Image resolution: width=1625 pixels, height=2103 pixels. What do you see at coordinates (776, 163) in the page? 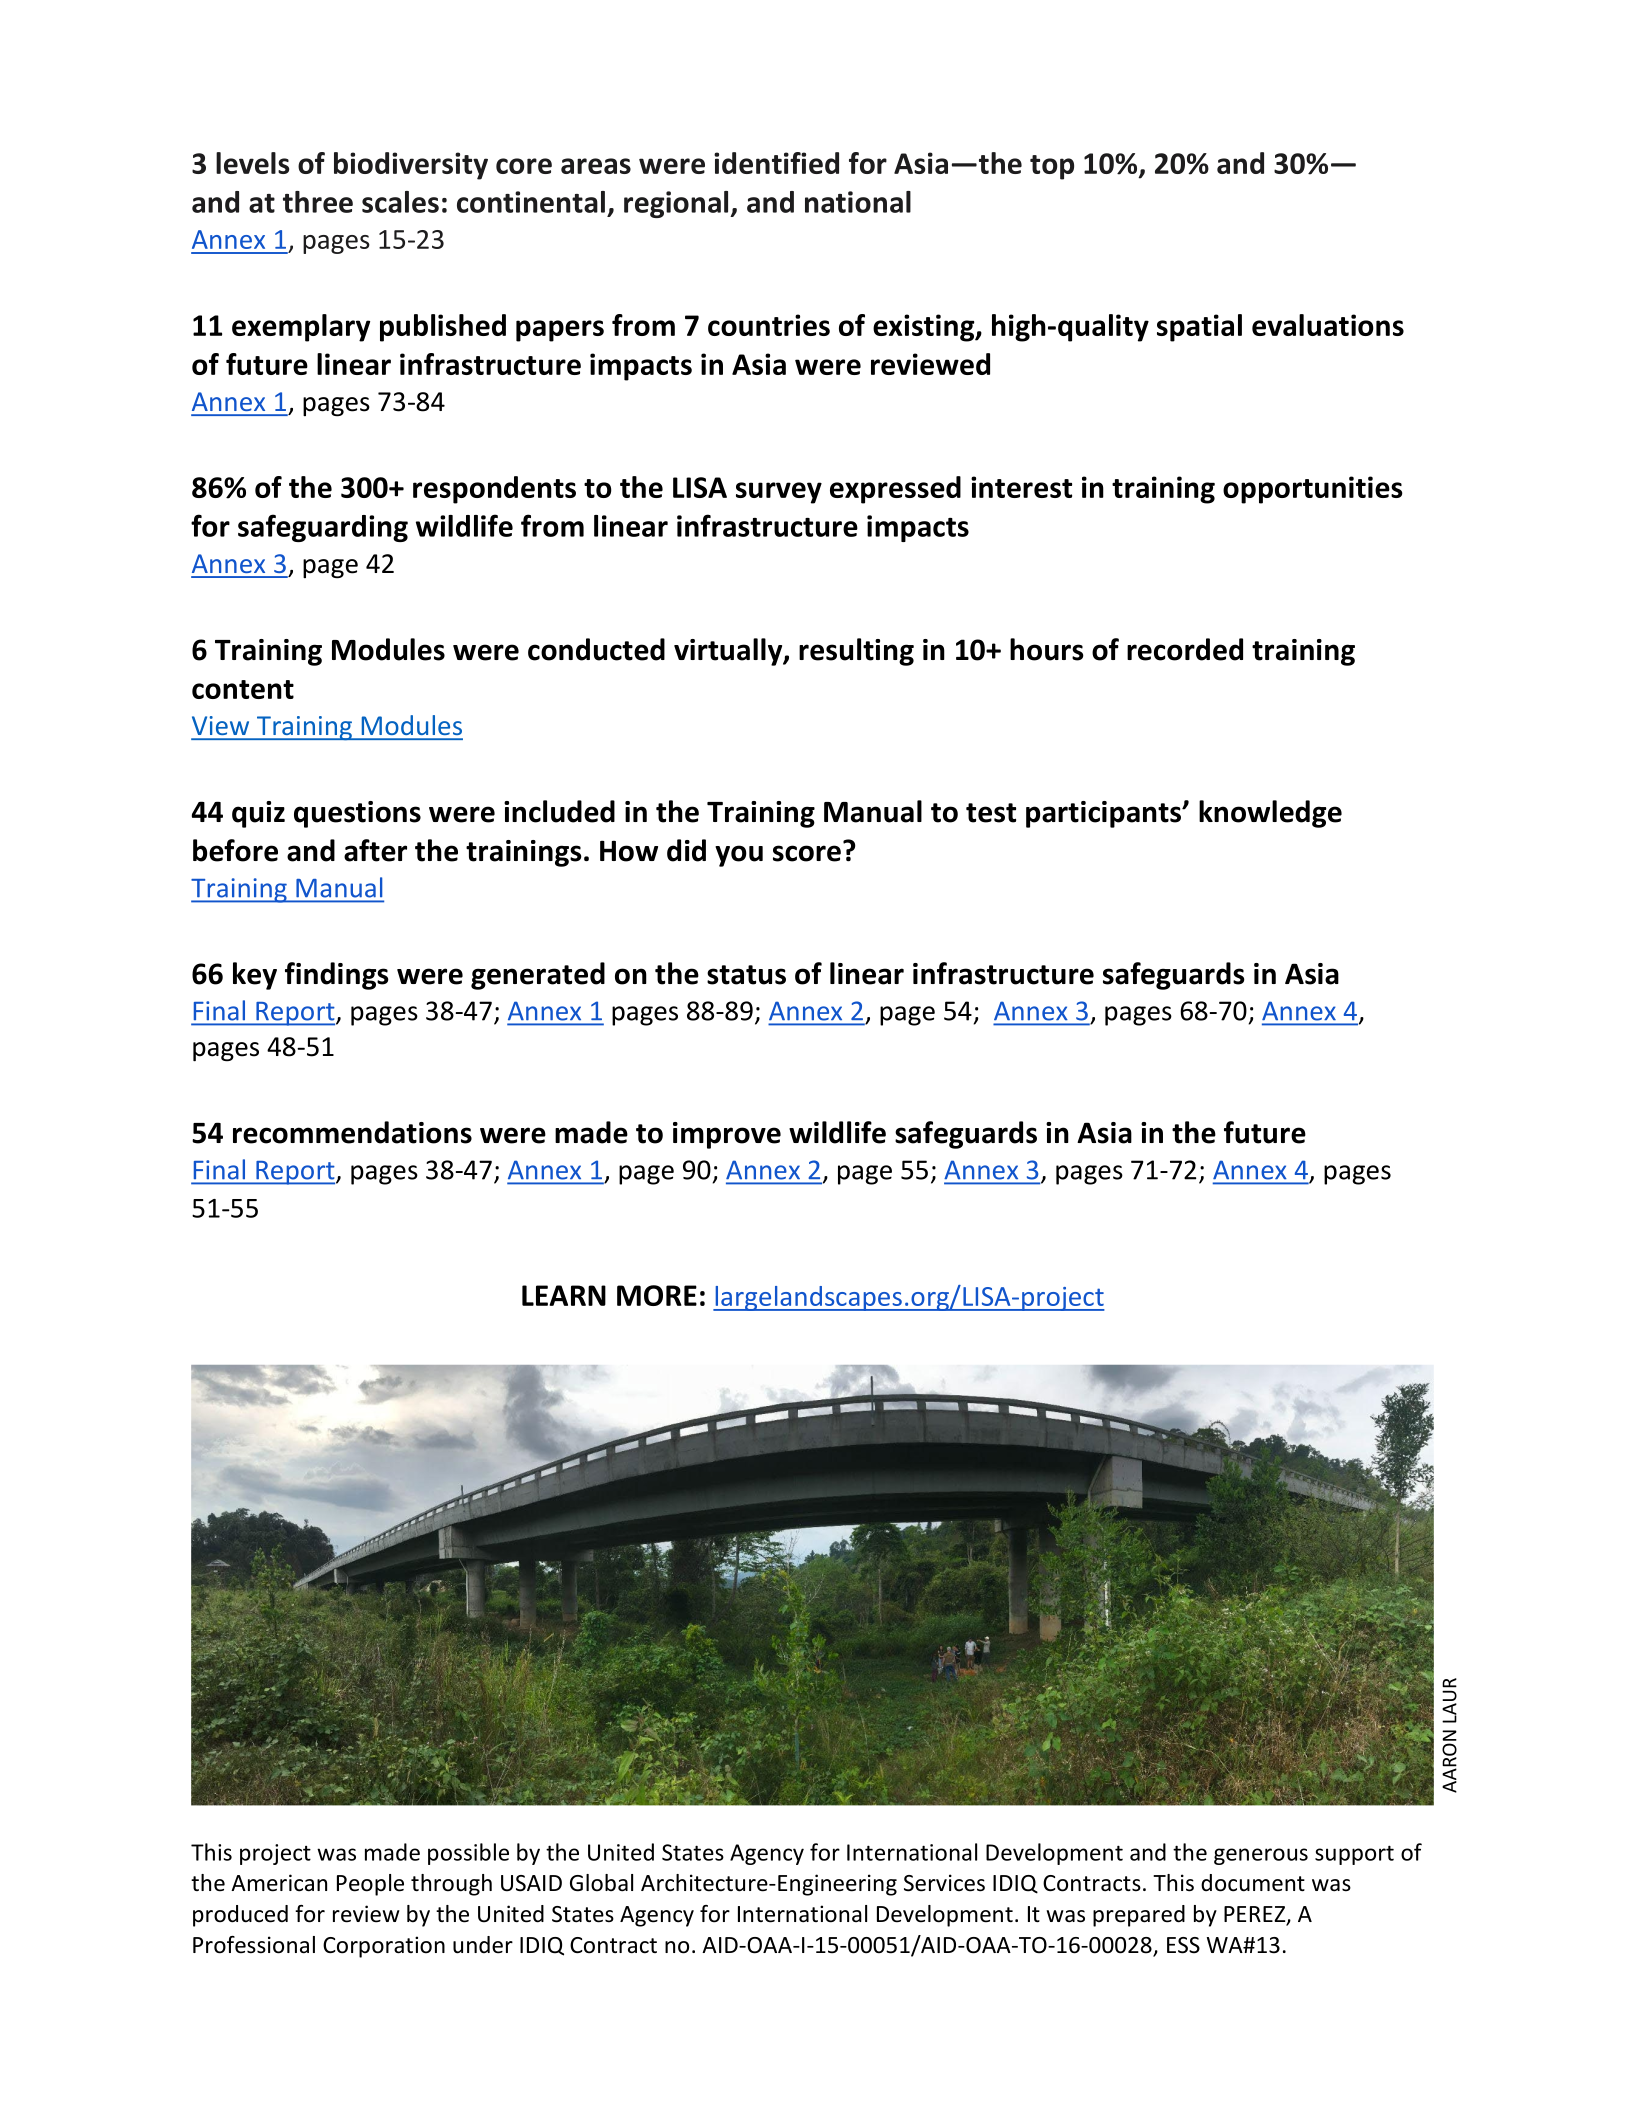
I see `identified` at bounding box center [776, 163].
